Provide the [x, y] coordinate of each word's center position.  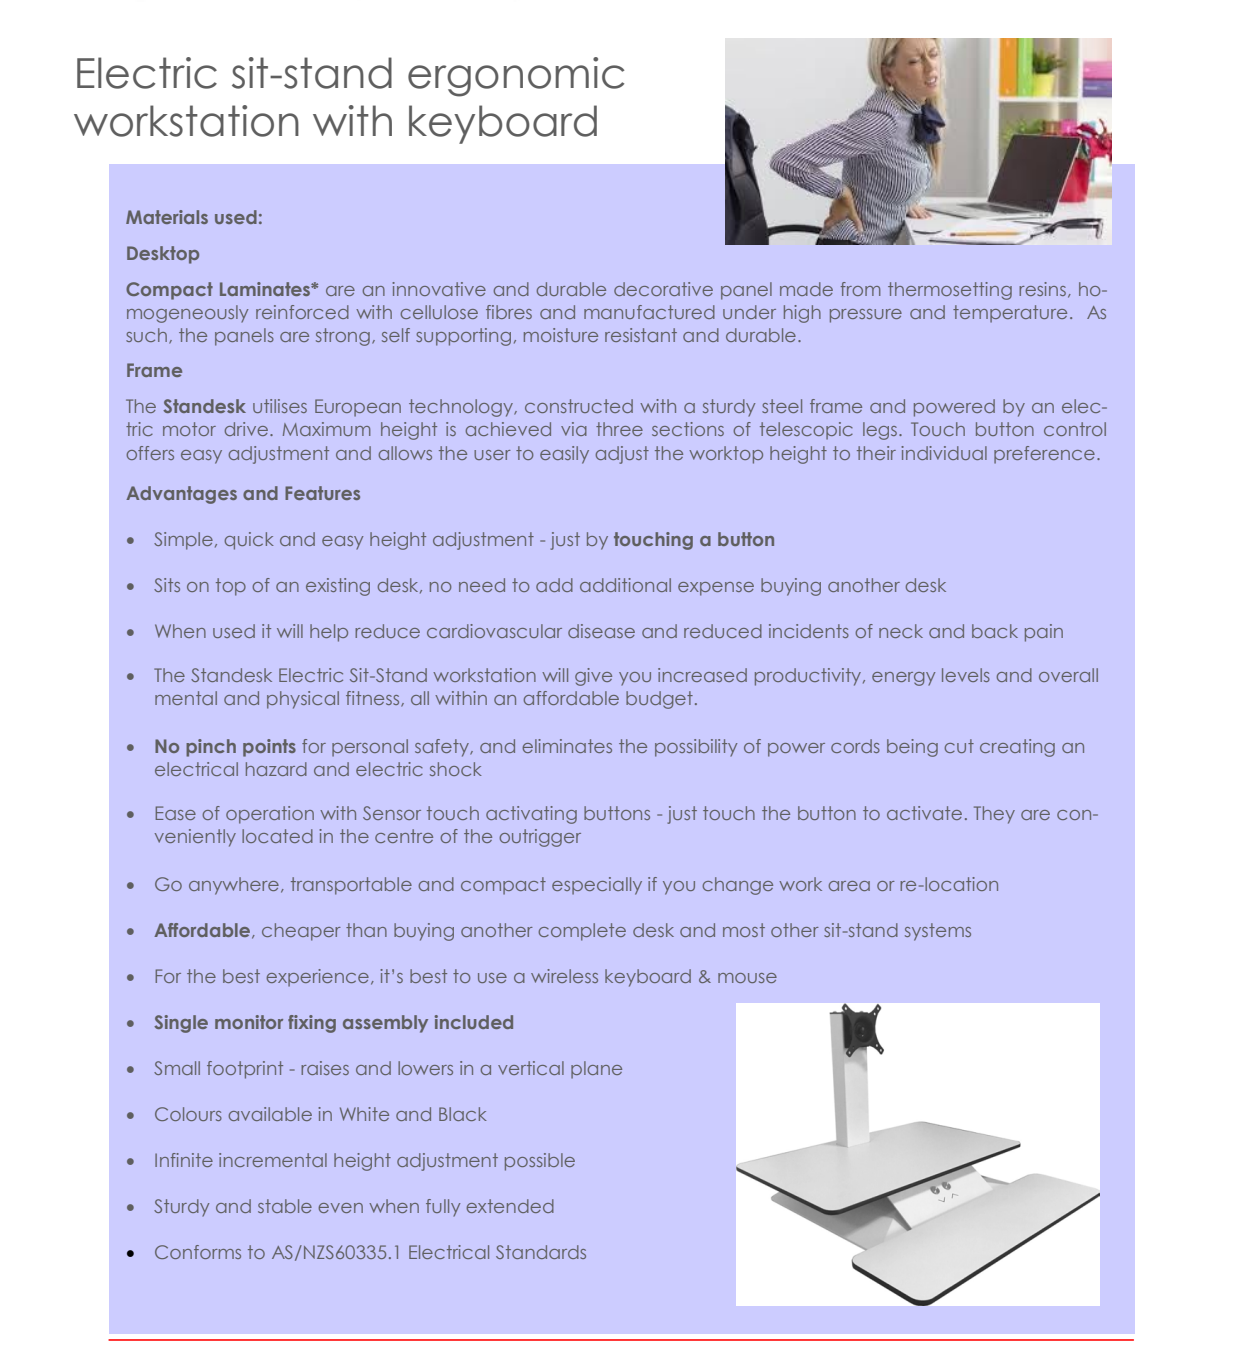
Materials [167, 217]
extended [510, 1206]
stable [285, 1206]
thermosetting [950, 291]
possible [540, 1162]
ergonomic [516, 77]
